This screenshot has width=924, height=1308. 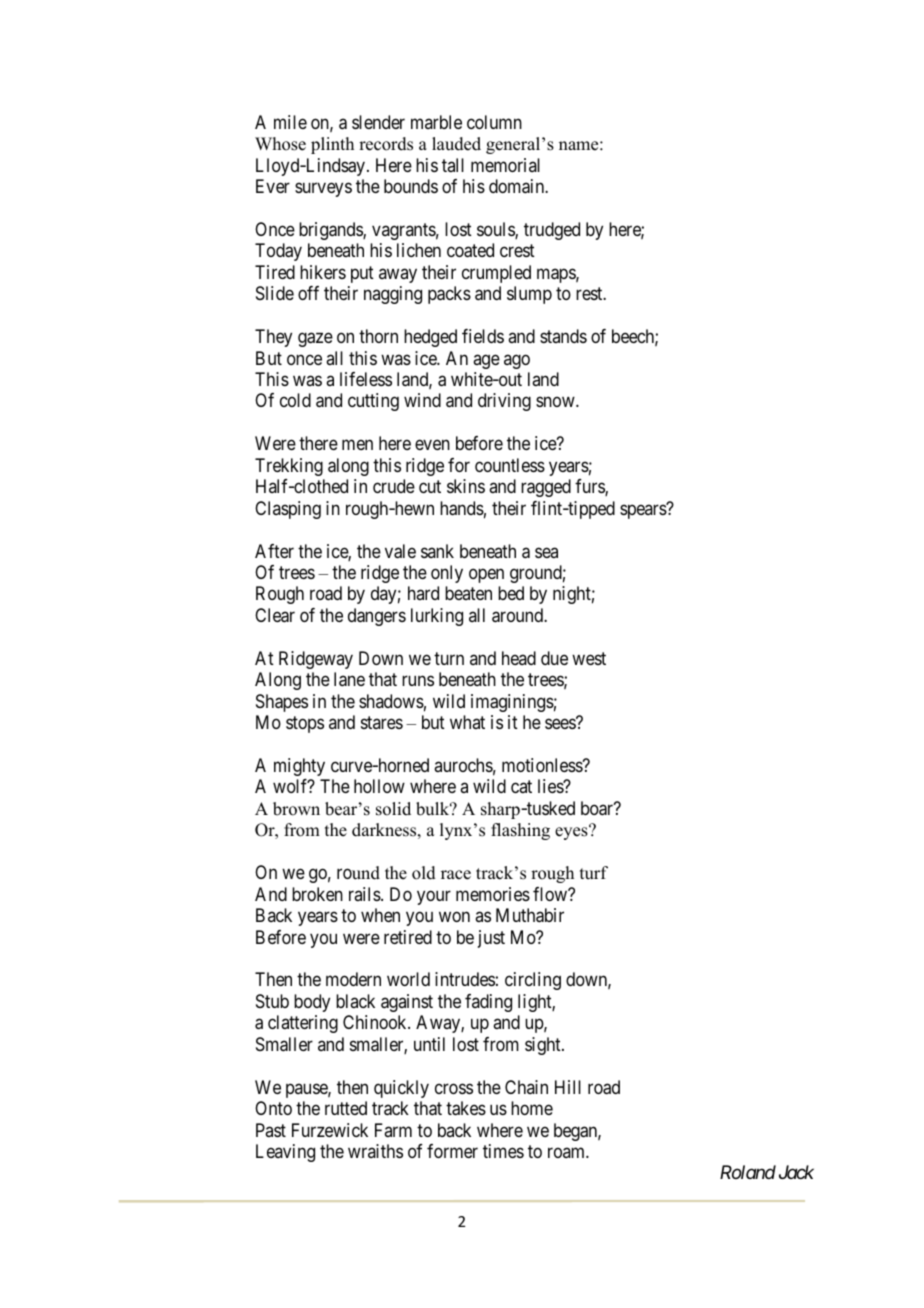 What do you see at coordinates (589, 658) in the screenshot?
I see `west` at bounding box center [589, 658].
